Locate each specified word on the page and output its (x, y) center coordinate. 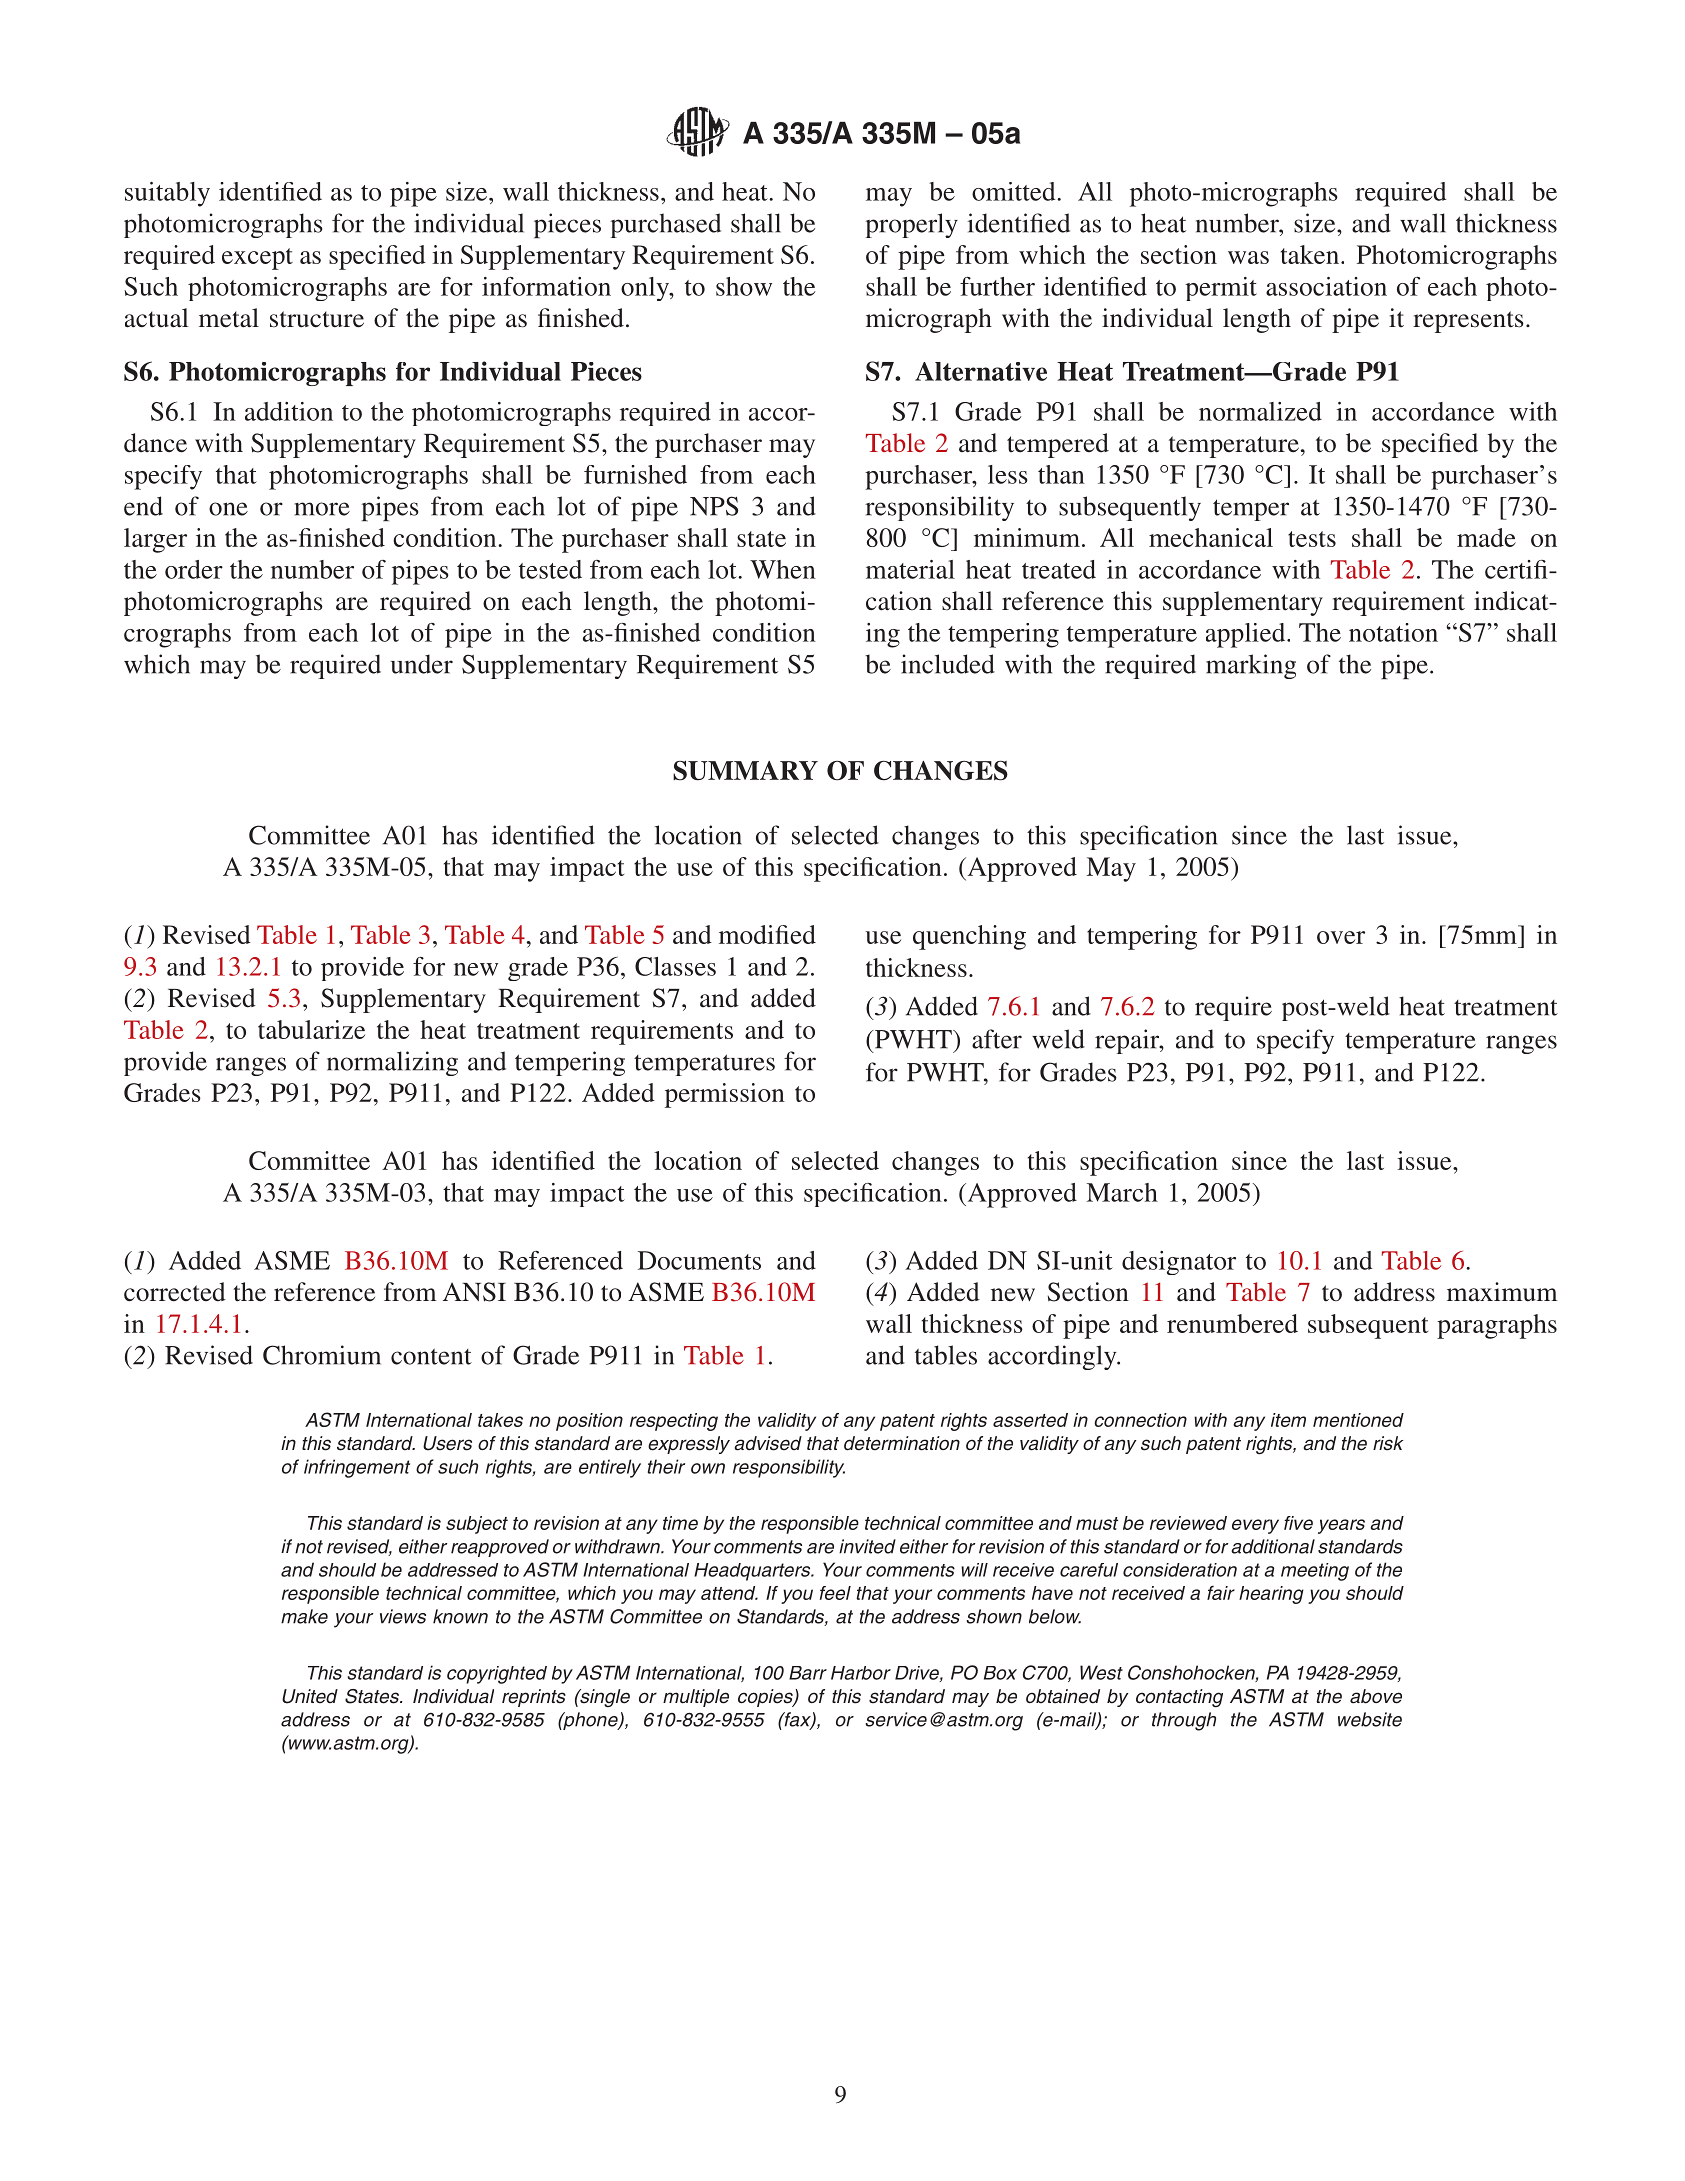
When (783, 569)
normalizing (392, 1063)
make (304, 1616)
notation (1393, 632)
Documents (699, 1260)
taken (1311, 254)
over (1341, 937)
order (194, 569)
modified (767, 934)
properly (911, 225)
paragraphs (1497, 1326)
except (257, 259)
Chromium (322, 1355)
